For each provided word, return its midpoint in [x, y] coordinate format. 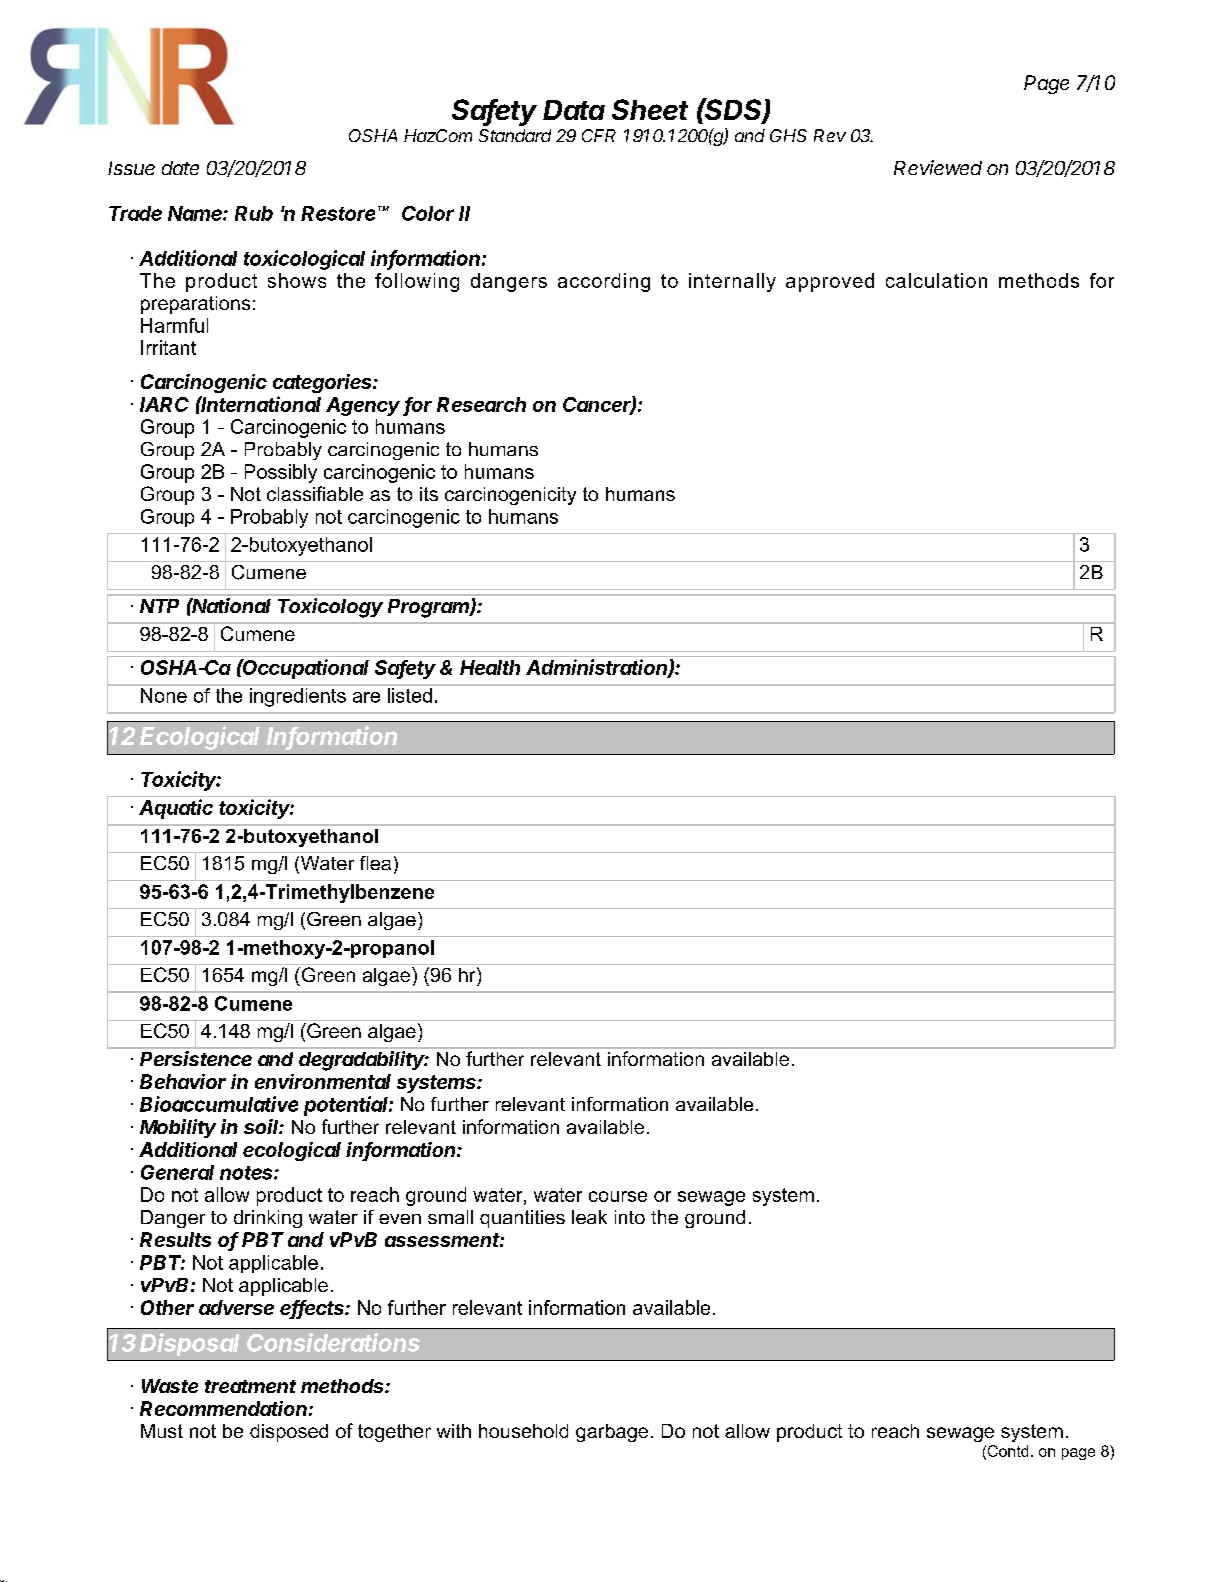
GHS [788, 135]
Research [481, 404]
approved [830, 282]
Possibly [281, 473]
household [523, 1431]
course [618, 1196]
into [630, 1217]
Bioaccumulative [219, 1104]
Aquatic [176, 809]
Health [490, 667]
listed [410, 695]
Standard [515, 135]
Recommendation [225, 1408]
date [180, 168]
